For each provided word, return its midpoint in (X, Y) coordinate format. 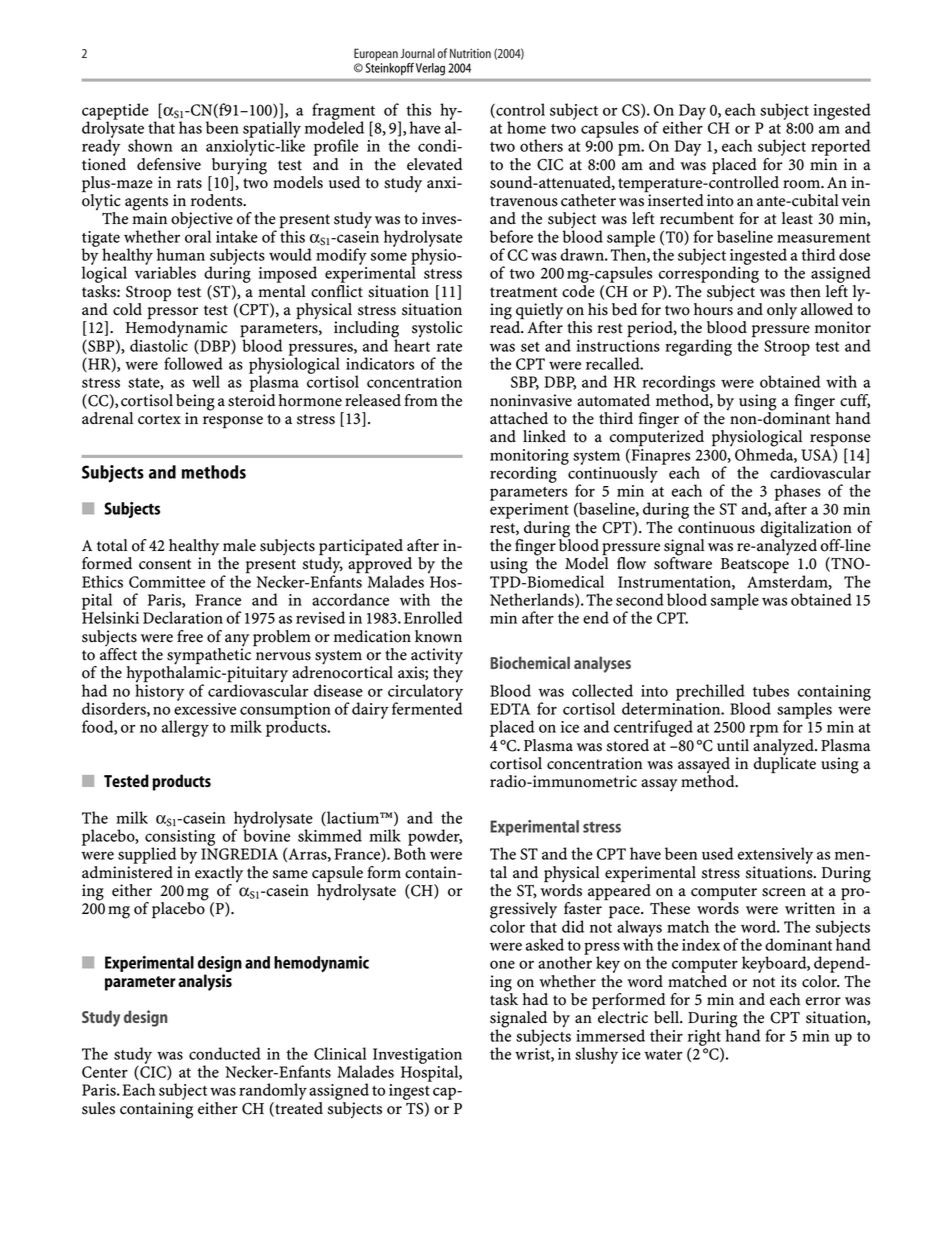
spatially (272, 130)
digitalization (806, 530)
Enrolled (433, 617)
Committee (167, 582)
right (704, 1038)
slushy (596, 1055)
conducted (225, 1053)
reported (841, 147)
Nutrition (470, 53)
